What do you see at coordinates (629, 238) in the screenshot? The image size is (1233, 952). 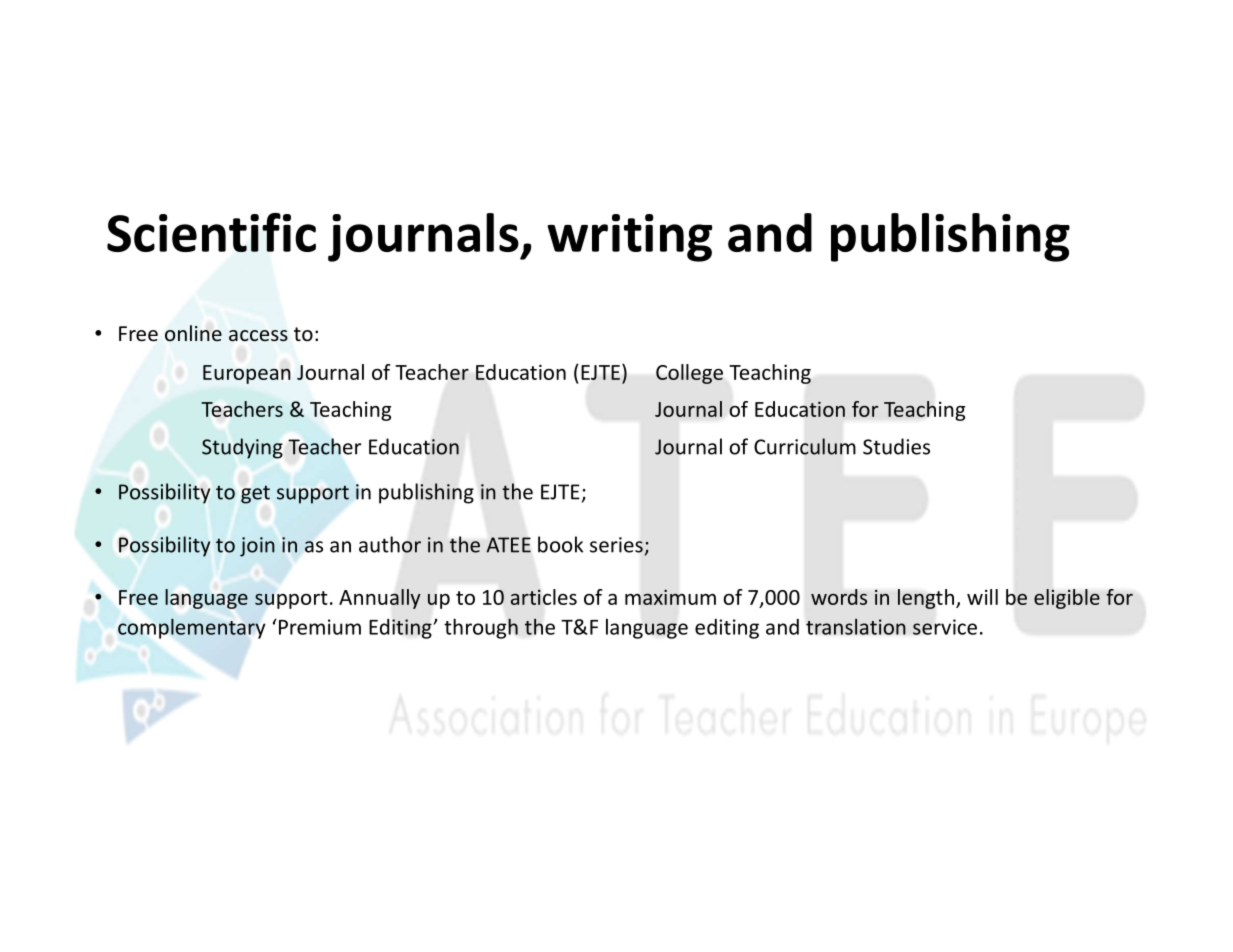 I see `writing` at bounding box center [629, 238].
